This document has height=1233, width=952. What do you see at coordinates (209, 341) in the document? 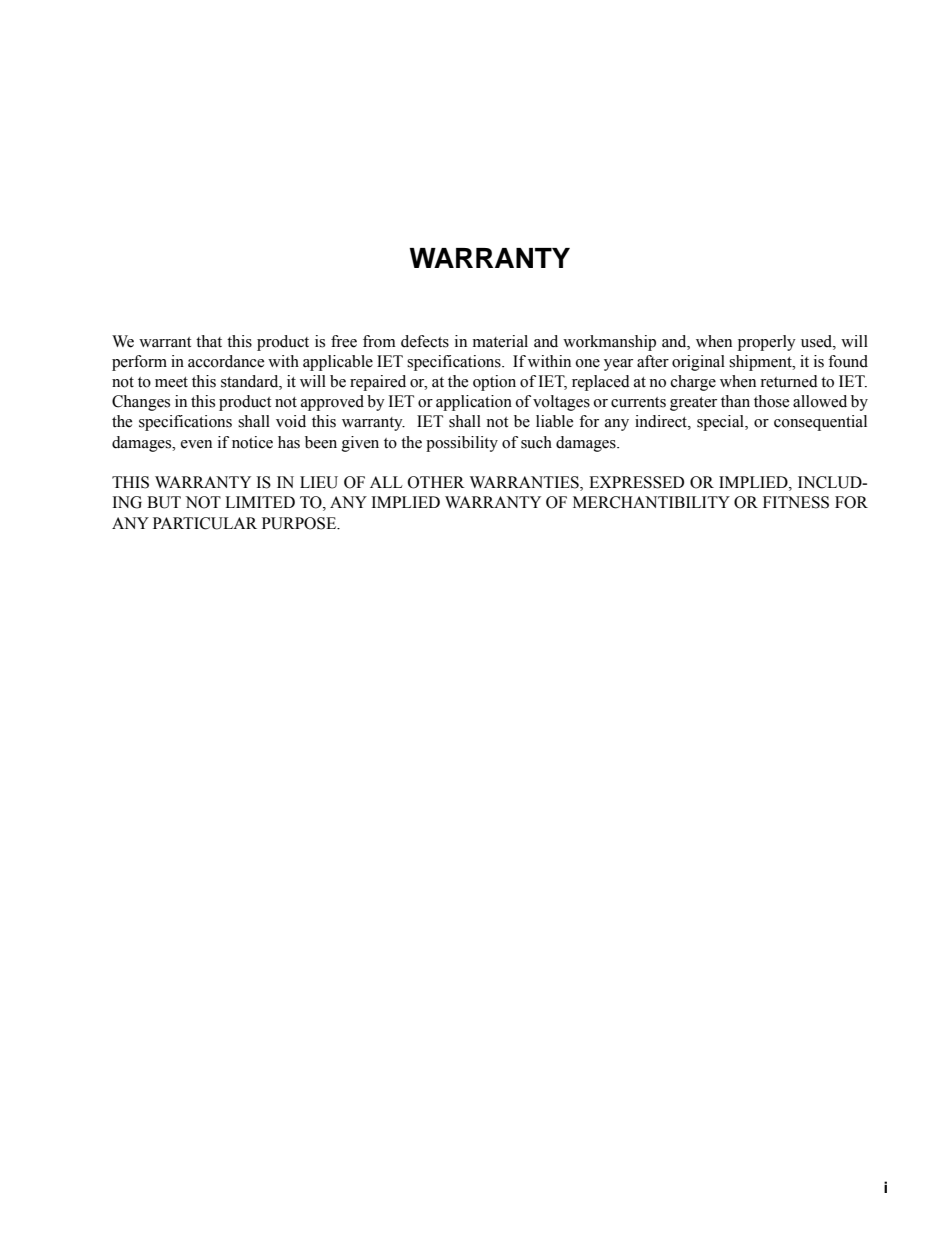
I see `that` at bounding box center [209, 341].
